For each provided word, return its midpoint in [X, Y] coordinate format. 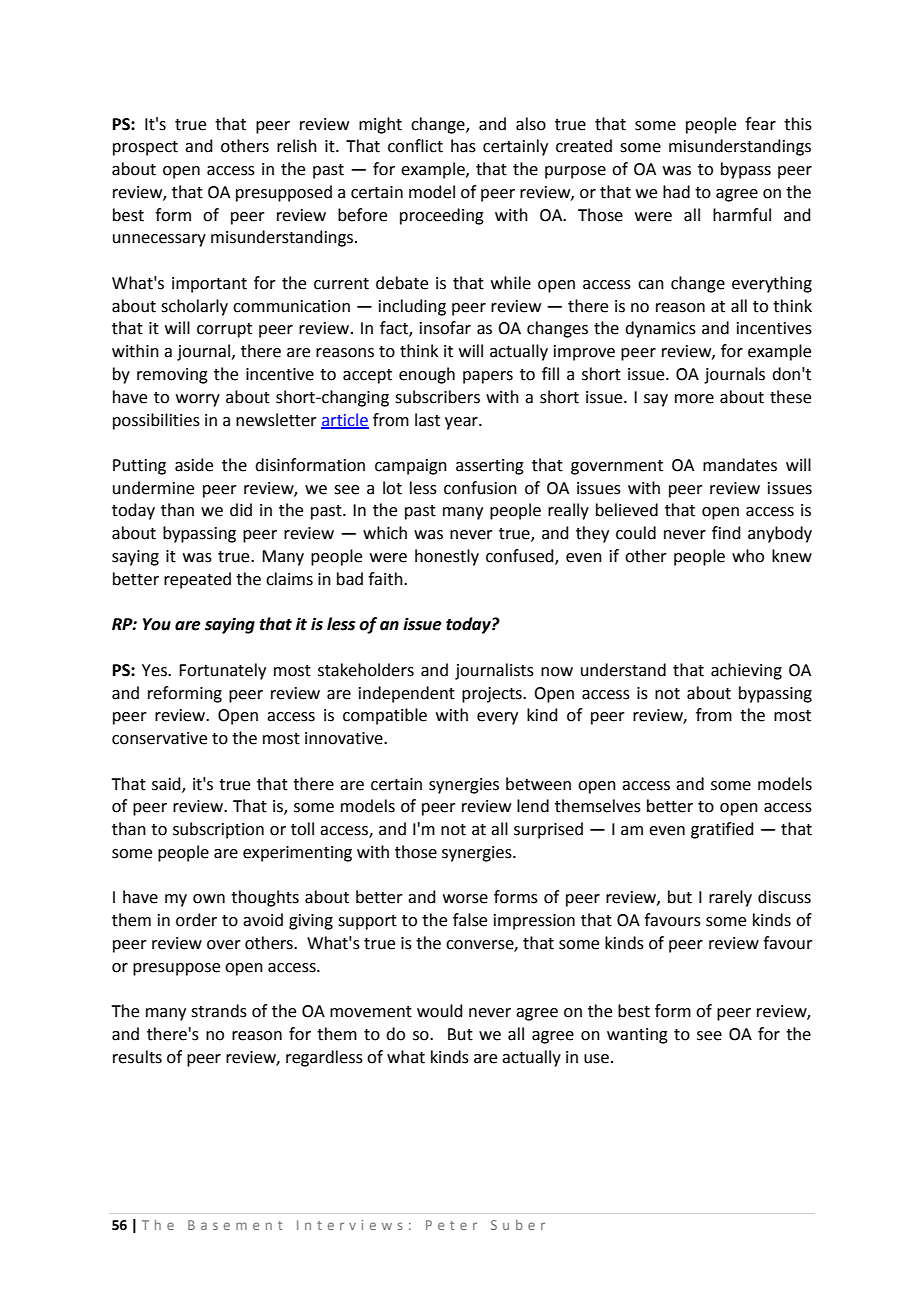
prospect [145, 148]
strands [219, 1011]
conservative [159, 738]
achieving [746, 671]
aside [194, 465]
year [462, 423]
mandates [740, 465]
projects [493, 695]
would [440, 1011]
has [463, 146]
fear [760, 124]
